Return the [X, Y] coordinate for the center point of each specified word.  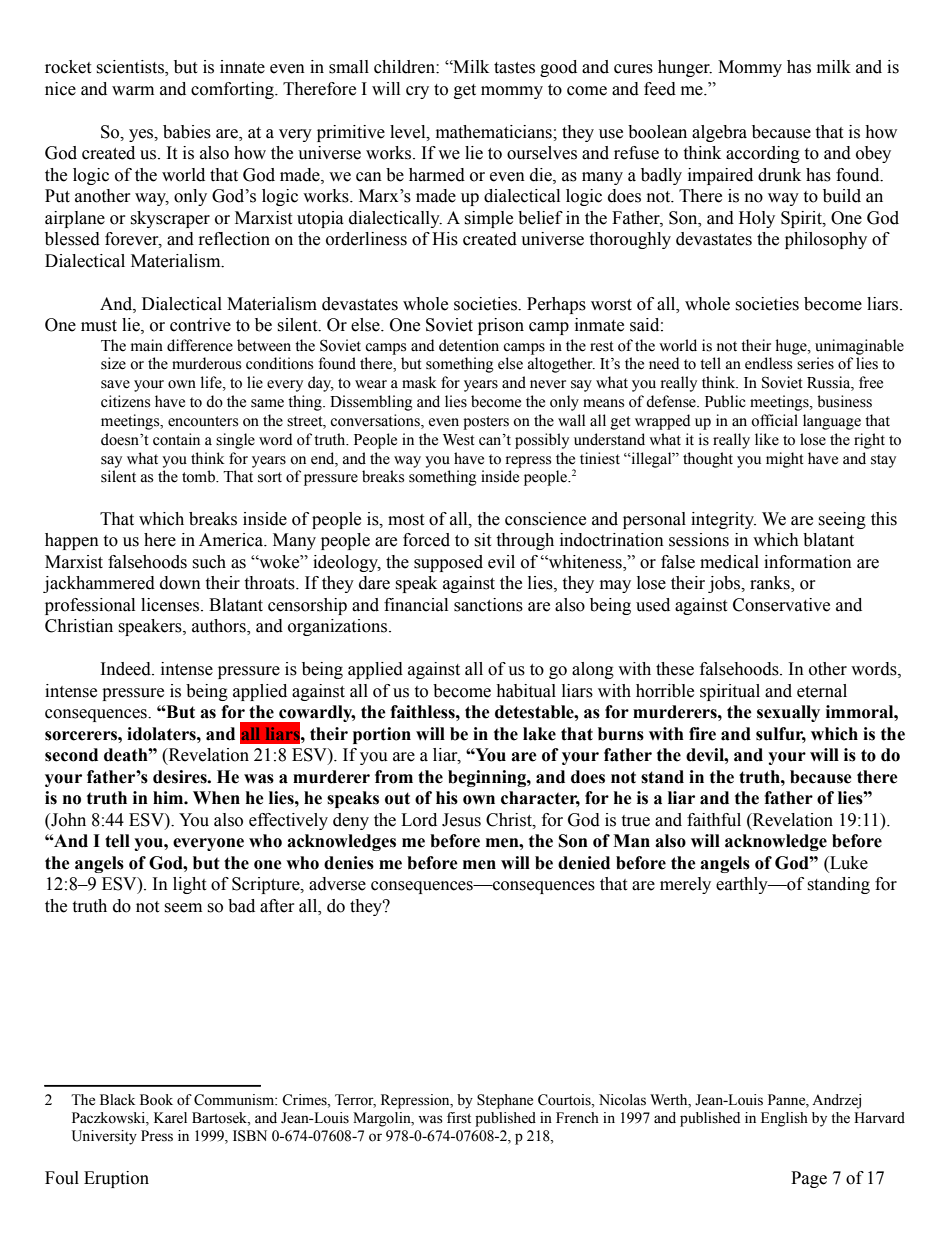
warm [133, 91]
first [459, 1118]
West [459, 440]
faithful [714, 820]
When [216, 798]
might [785, 460]
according [763, 154]
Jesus [461, 820]
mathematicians [495, 132]
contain [176, 439]
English [784, 1119]
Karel [170, 1118]
